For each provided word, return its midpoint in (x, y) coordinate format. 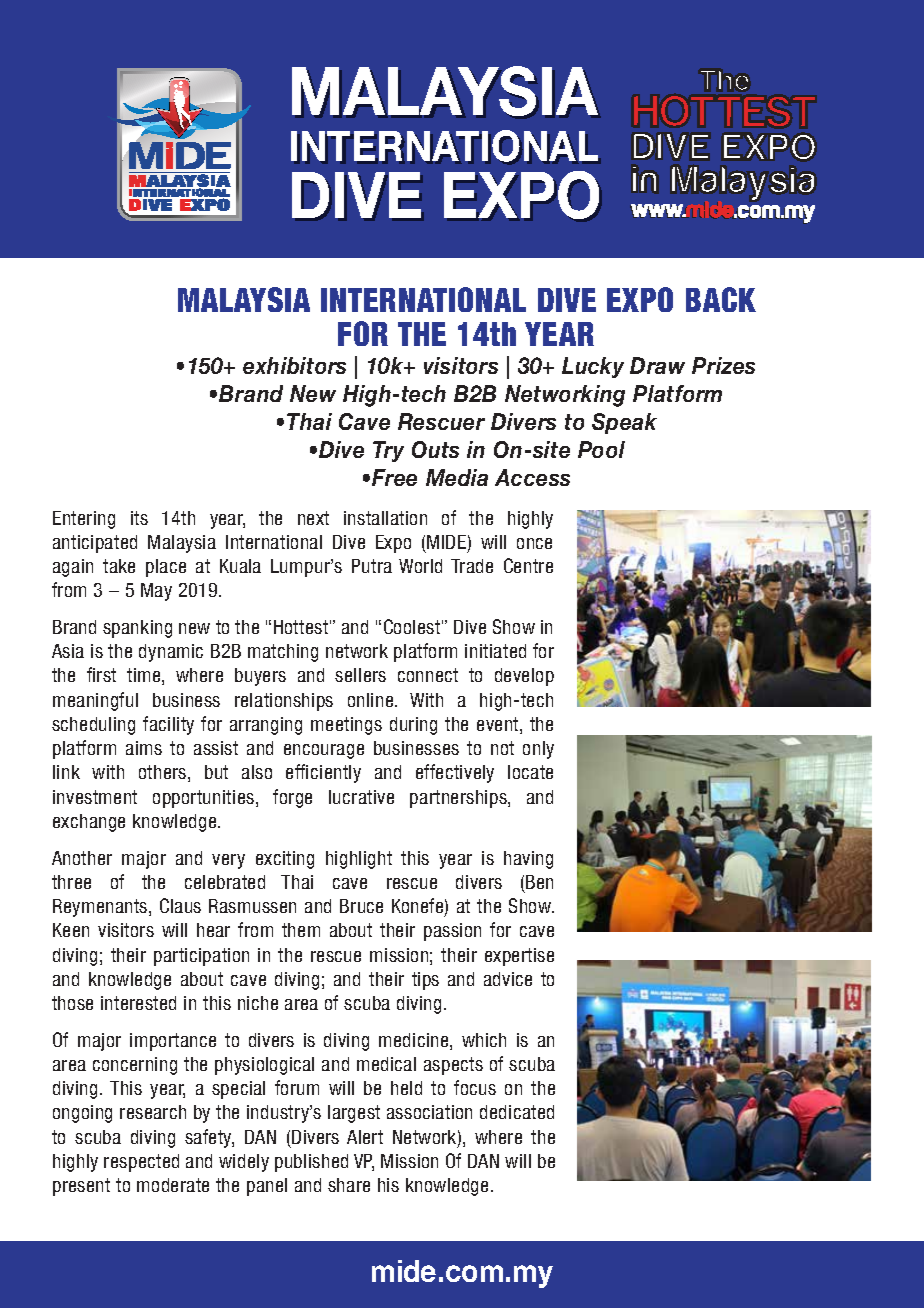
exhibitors (294, 365)
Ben (539, 882)
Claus (180, 905)
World (420, 566)
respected (141, 1163)
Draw (657, 365)
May (156, 592)
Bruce (361, 906)
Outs (435, 449)
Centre (528, 565)
